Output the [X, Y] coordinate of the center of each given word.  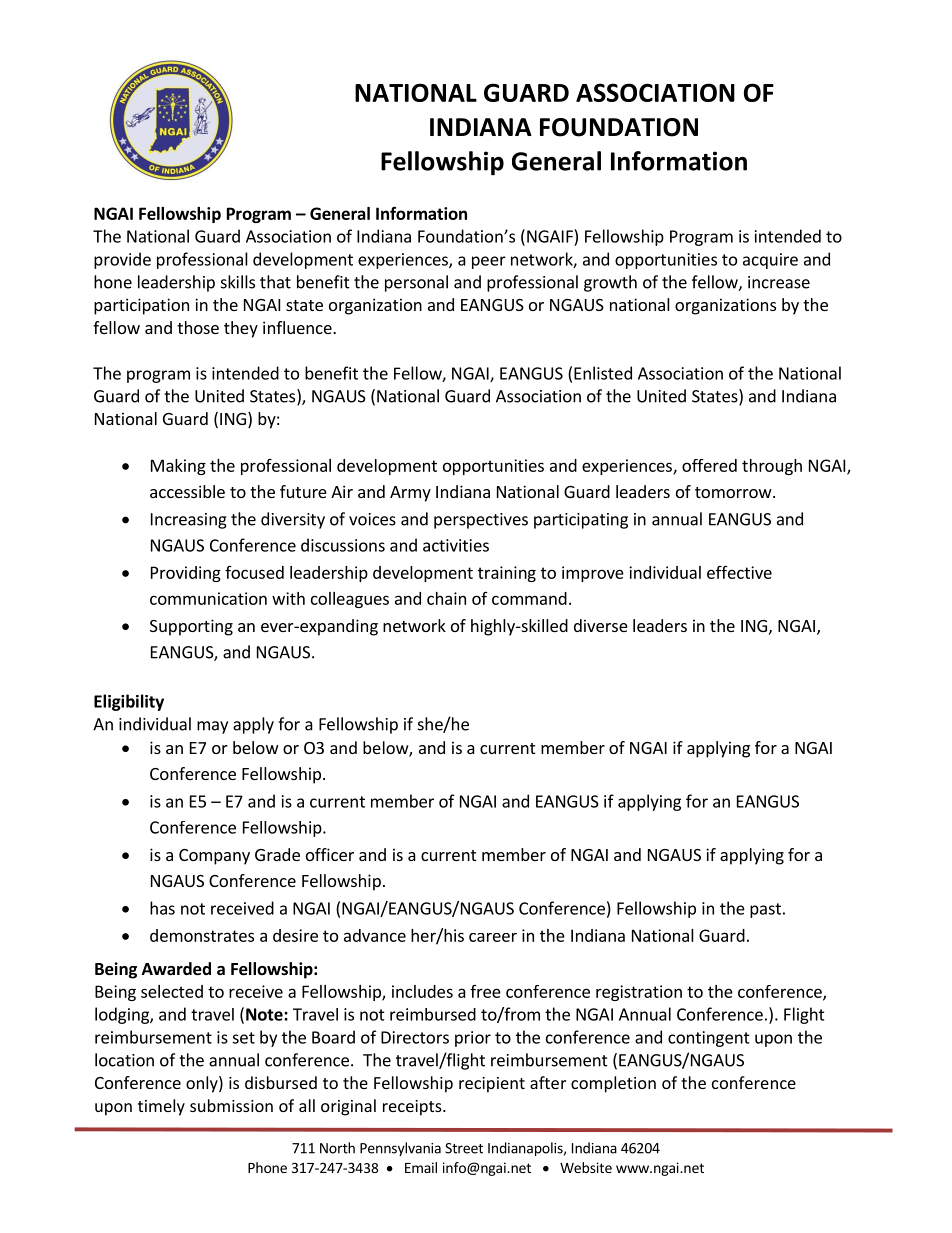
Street [464, 1148]
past [765, 910]
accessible [187, 491]
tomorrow [734, 492]
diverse [601, 625]
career [493, 937]
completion [613, 1084]
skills [238, 282]
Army [410, 494]
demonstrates [202, 935]
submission [231, 1105]
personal [416, 283]
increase [779, 282]
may [212, 727]
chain [446, 598]
